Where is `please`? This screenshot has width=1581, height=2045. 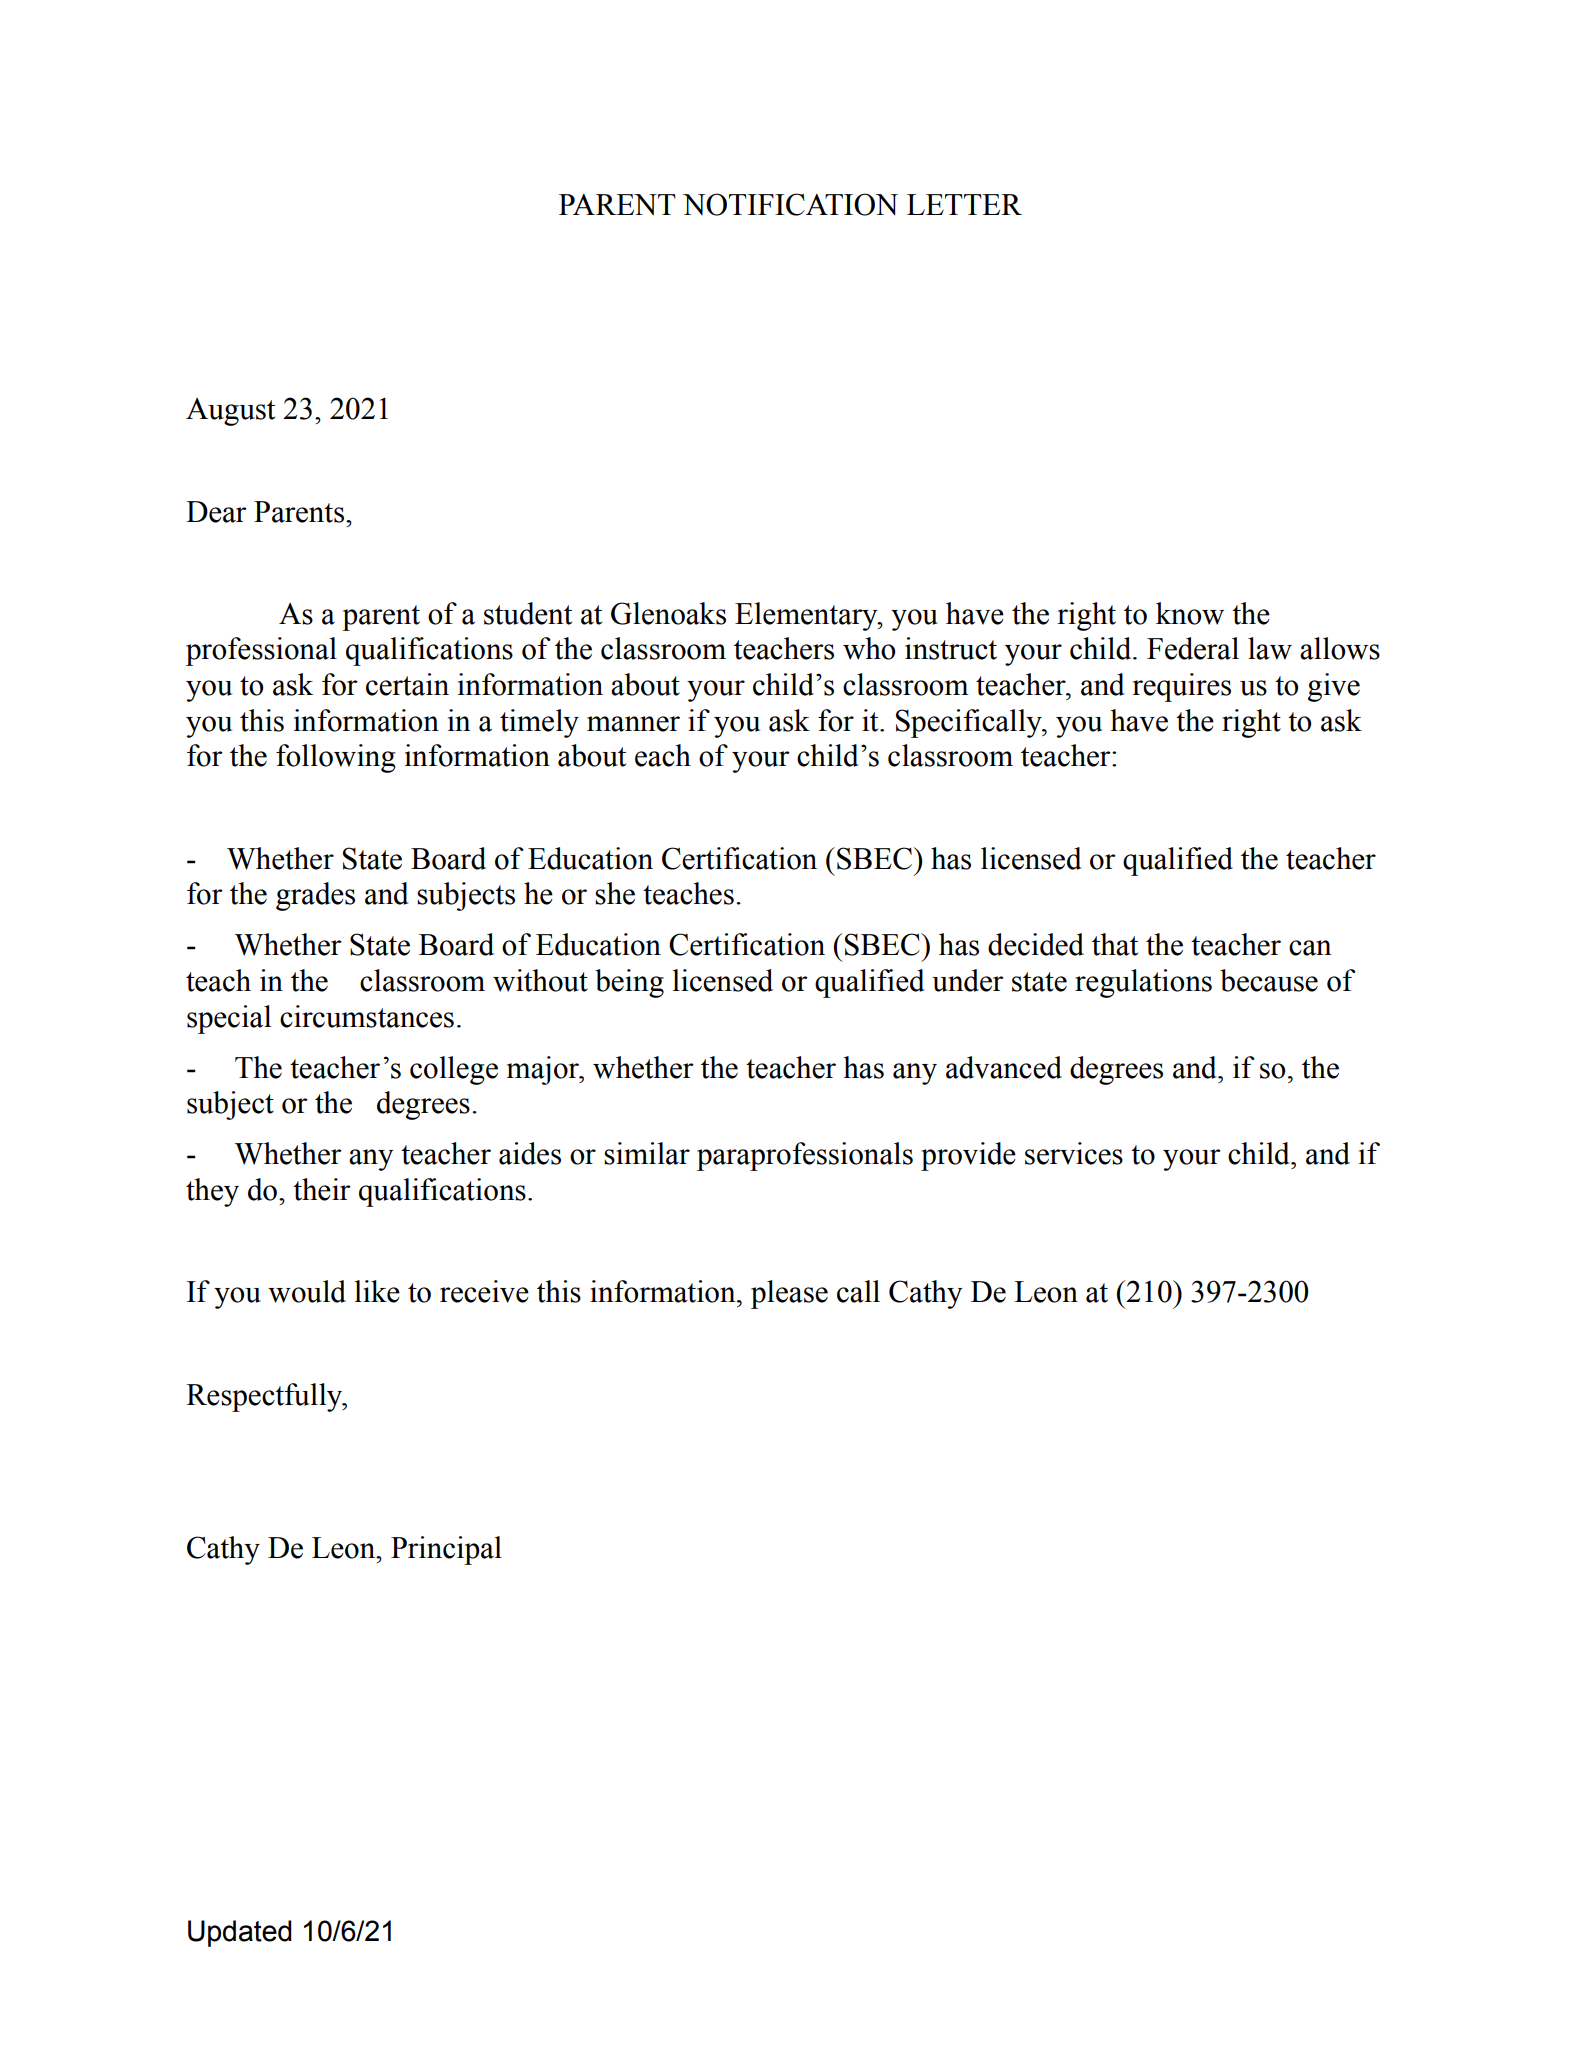
please is located at coordinates (789, 1294).
